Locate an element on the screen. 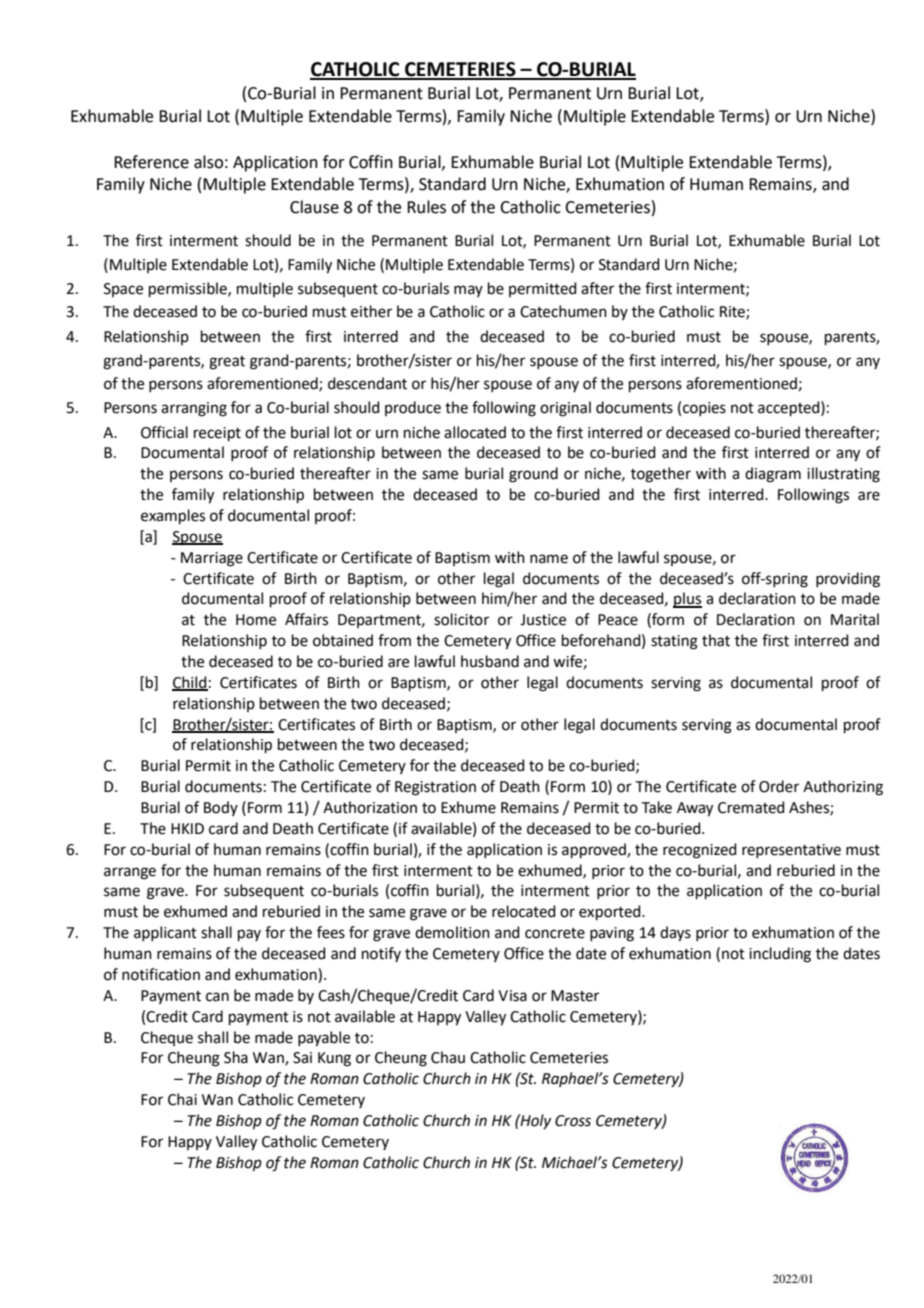  Home is located at coordinates (256, 620).
